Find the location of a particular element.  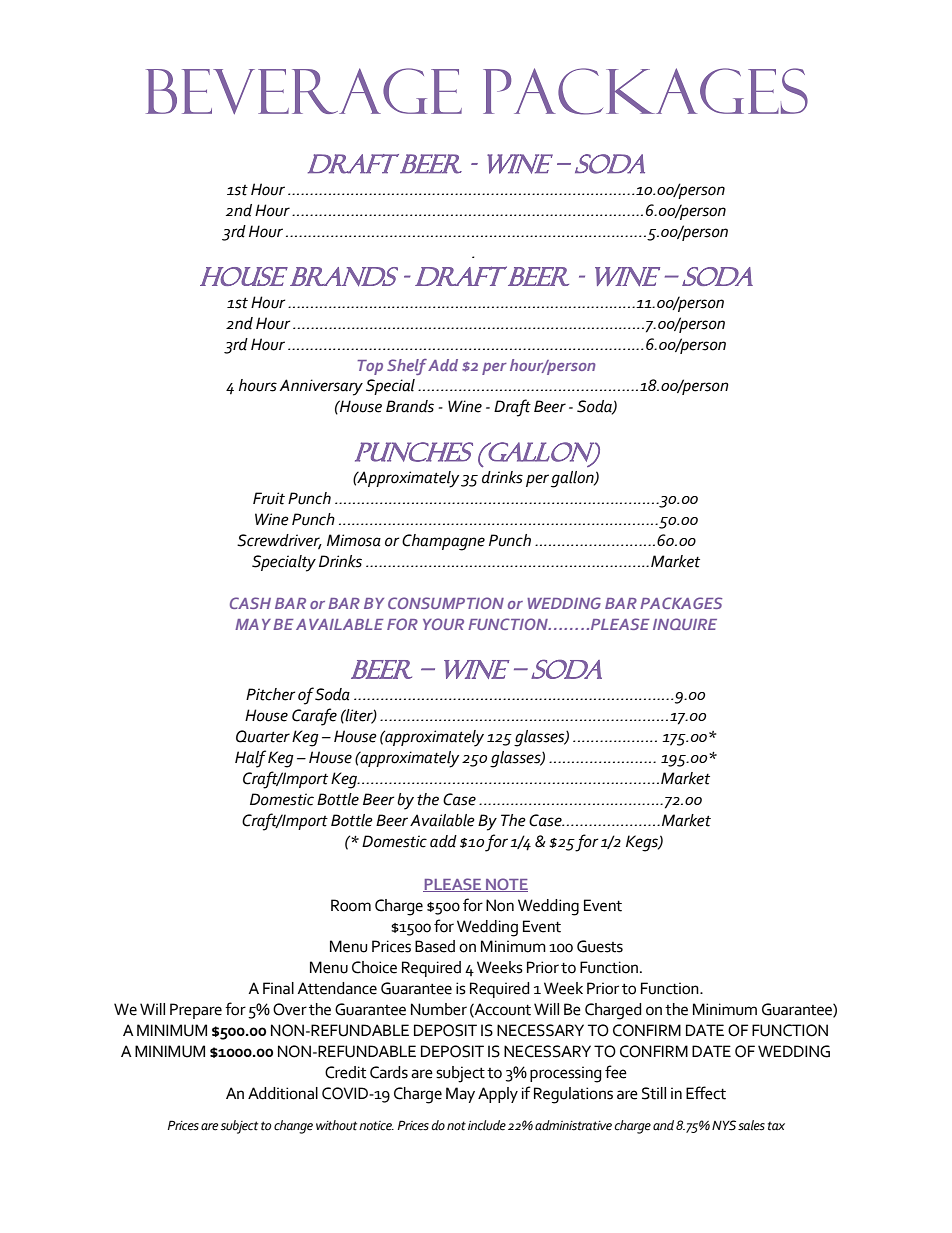

Anniversary is located at coordinates (321, 387).
